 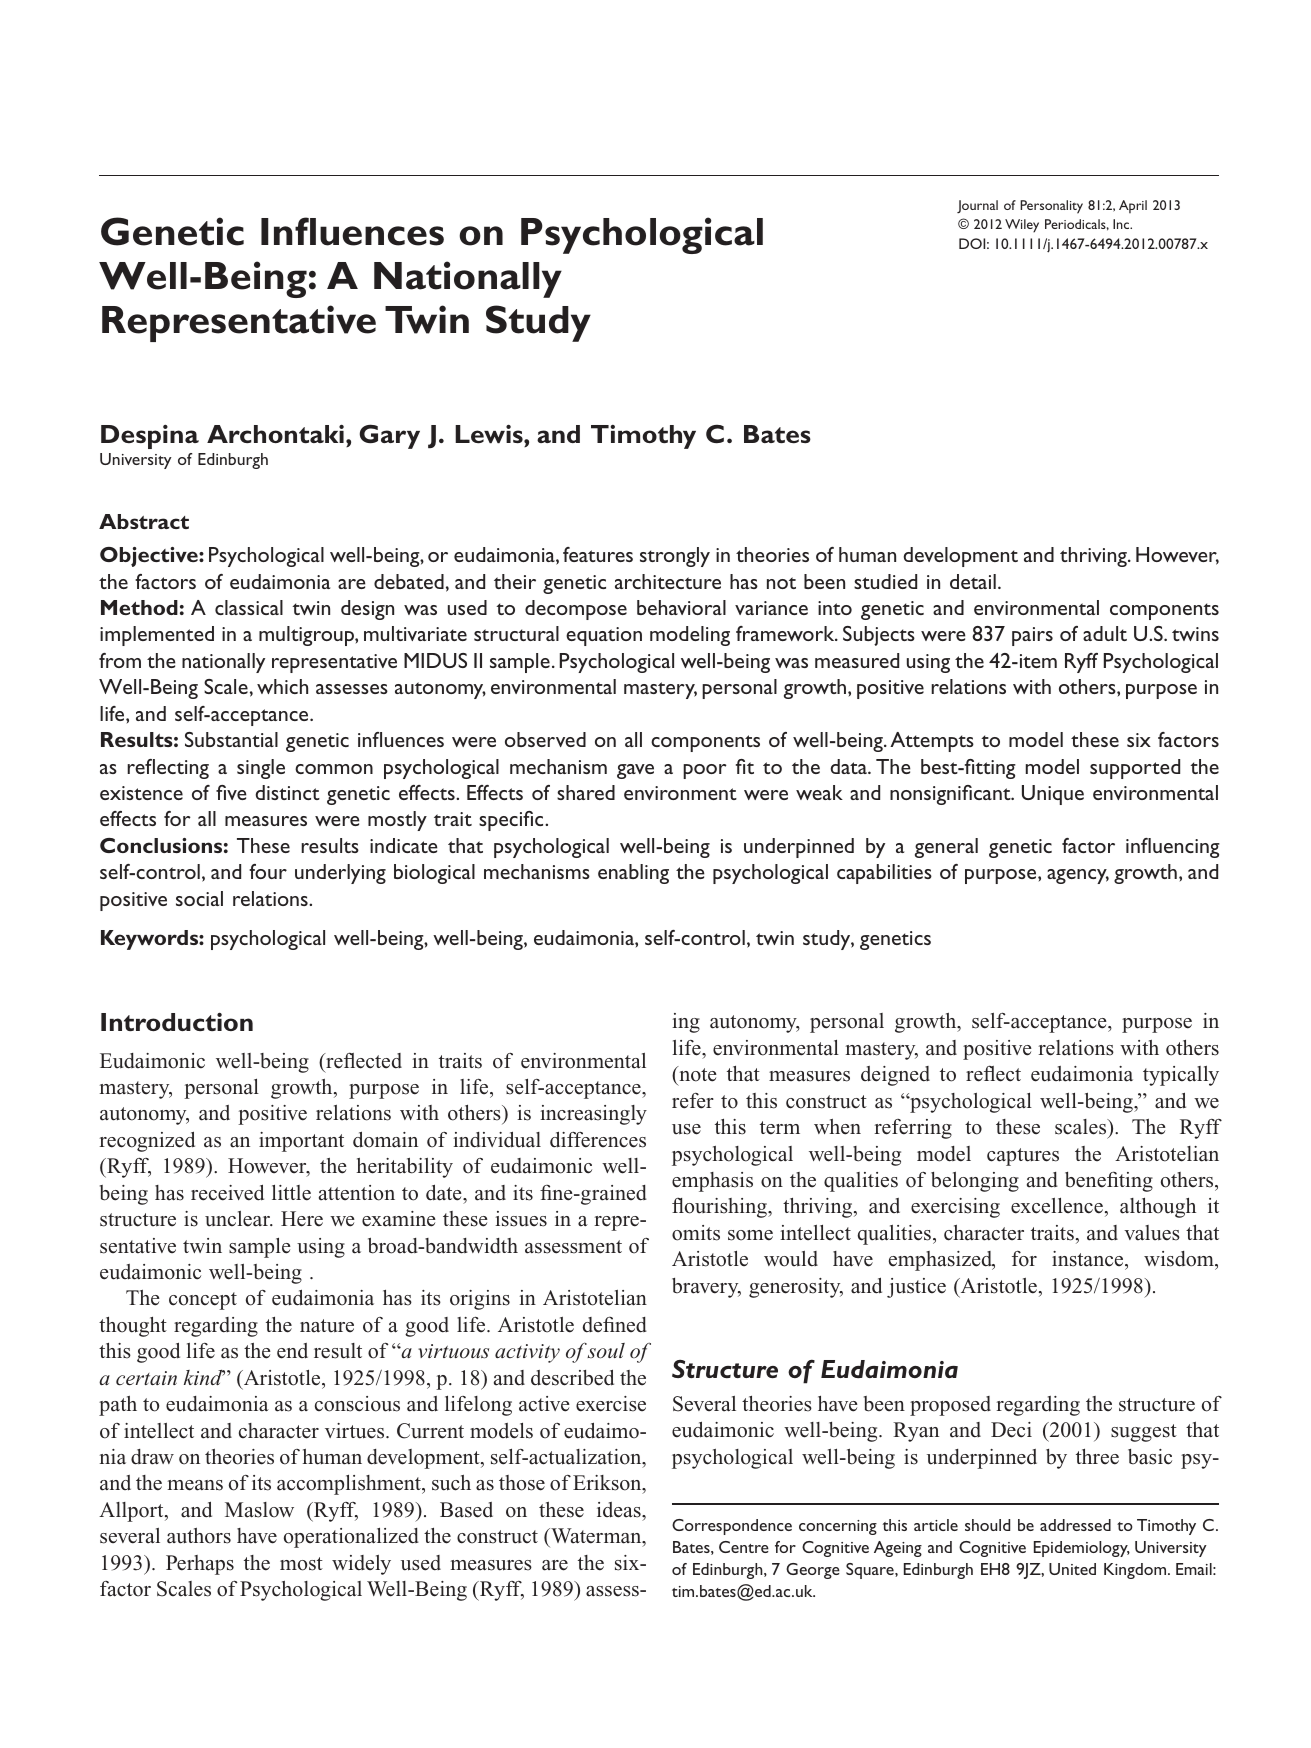 What do you see at coordinates (668, 581) in the screenshot?
I see `architecture` at bounding box center [668, 581].
